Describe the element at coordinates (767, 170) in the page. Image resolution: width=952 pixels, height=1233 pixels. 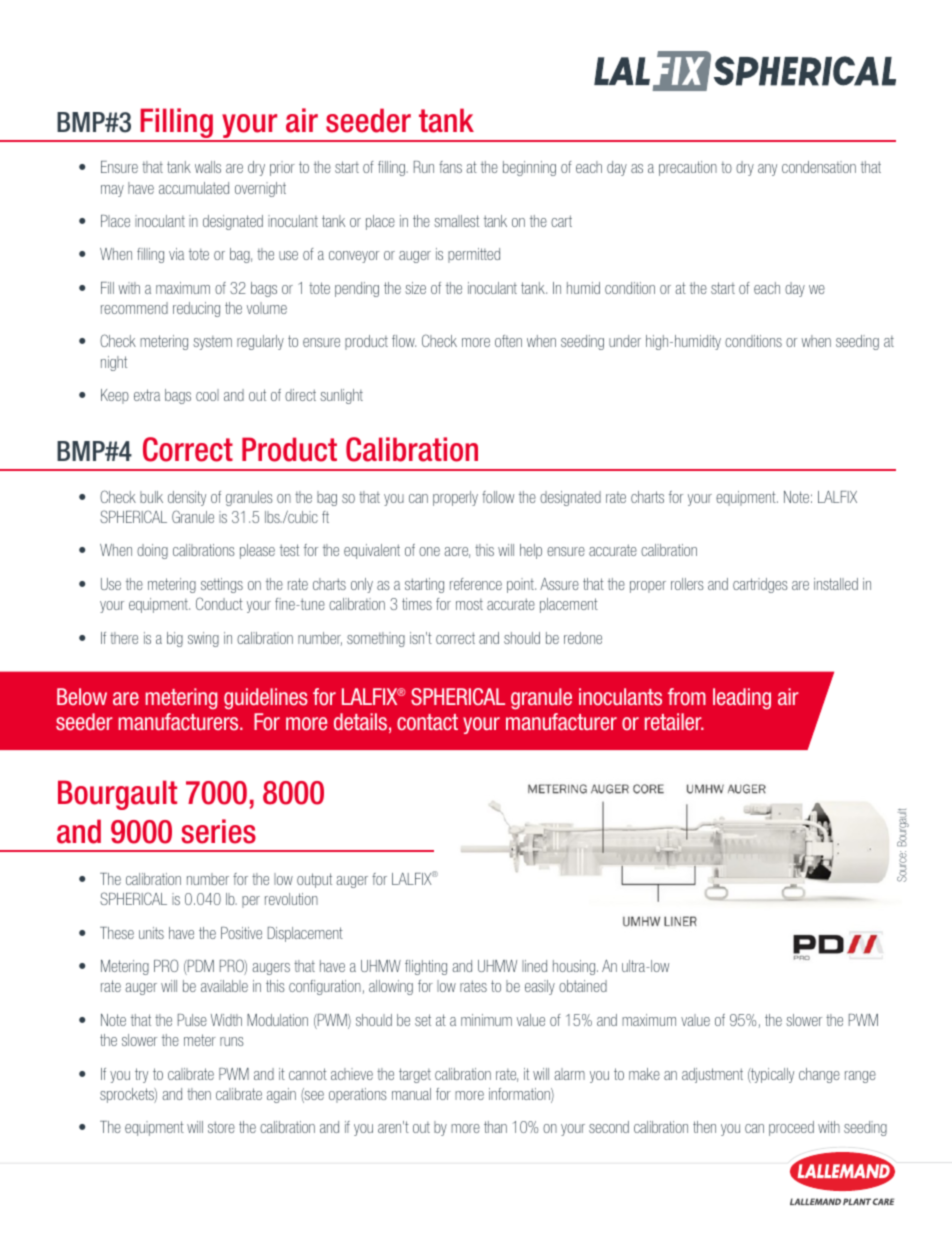
I see `any` at that location.
